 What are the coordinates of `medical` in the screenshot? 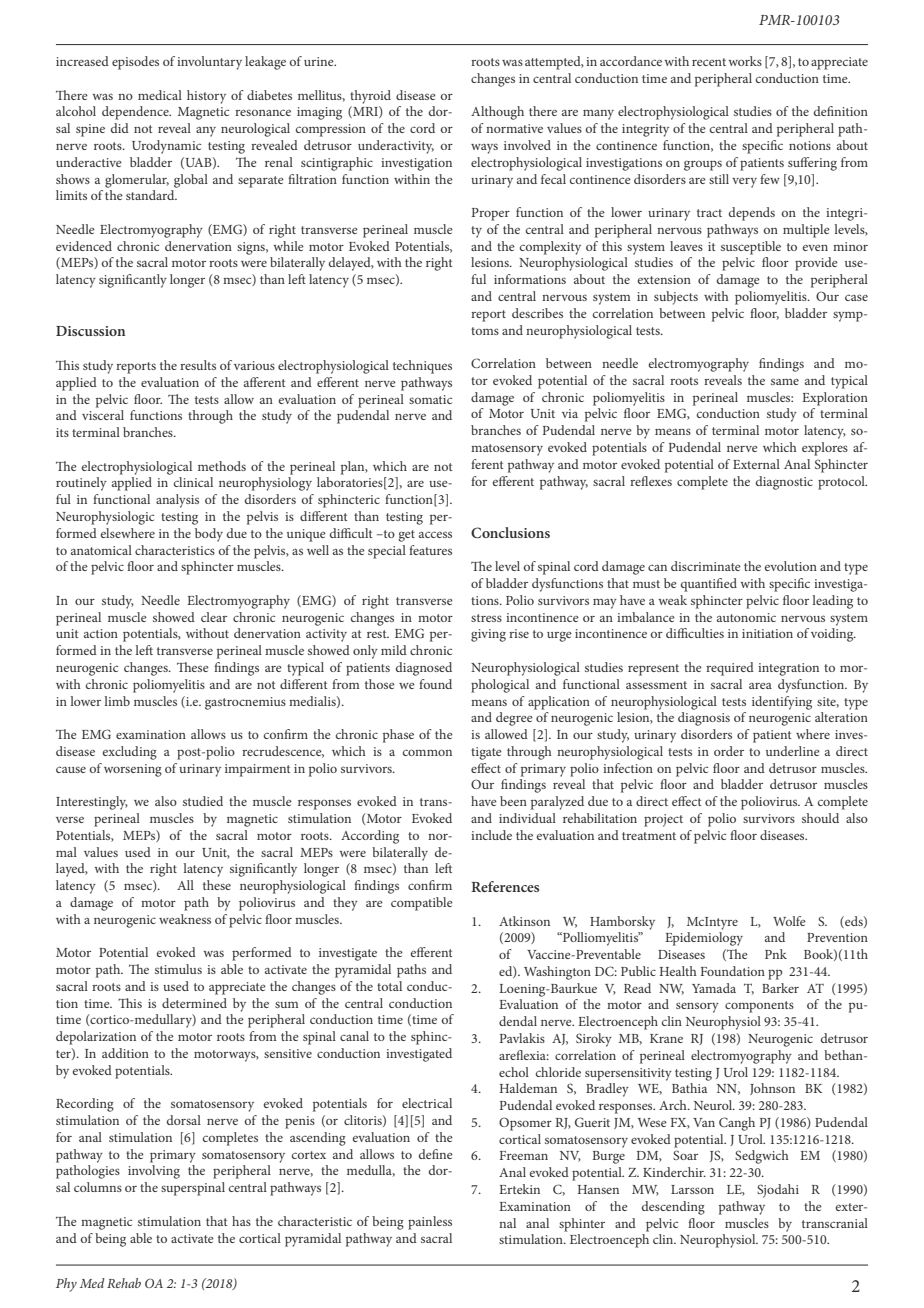 It's located at (160, 95).
